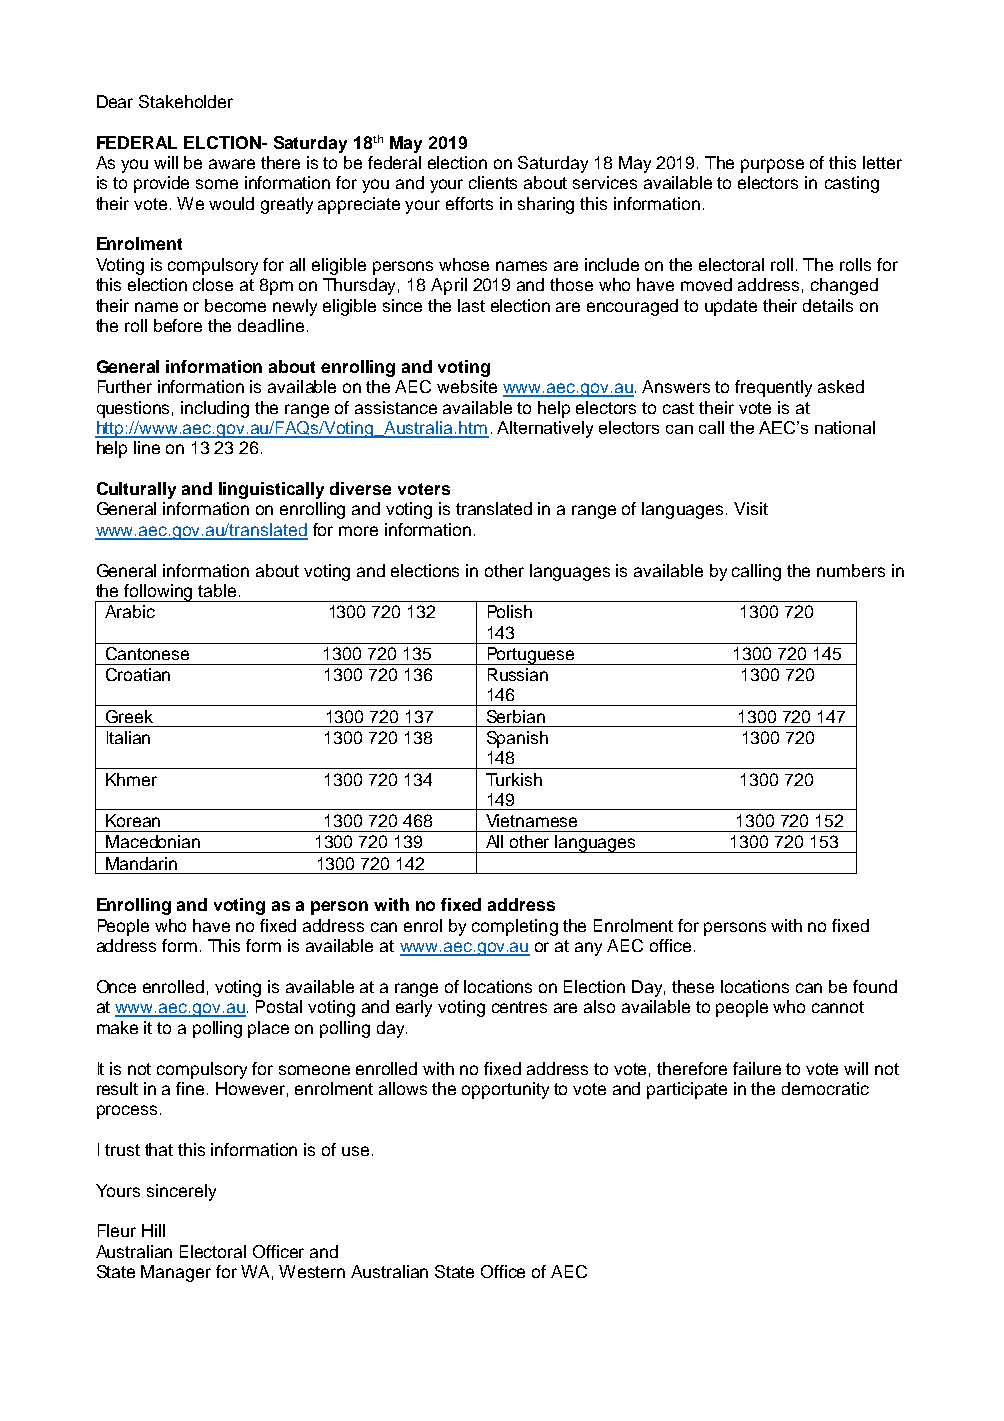  I want to click on completing, so click(515, 927).
